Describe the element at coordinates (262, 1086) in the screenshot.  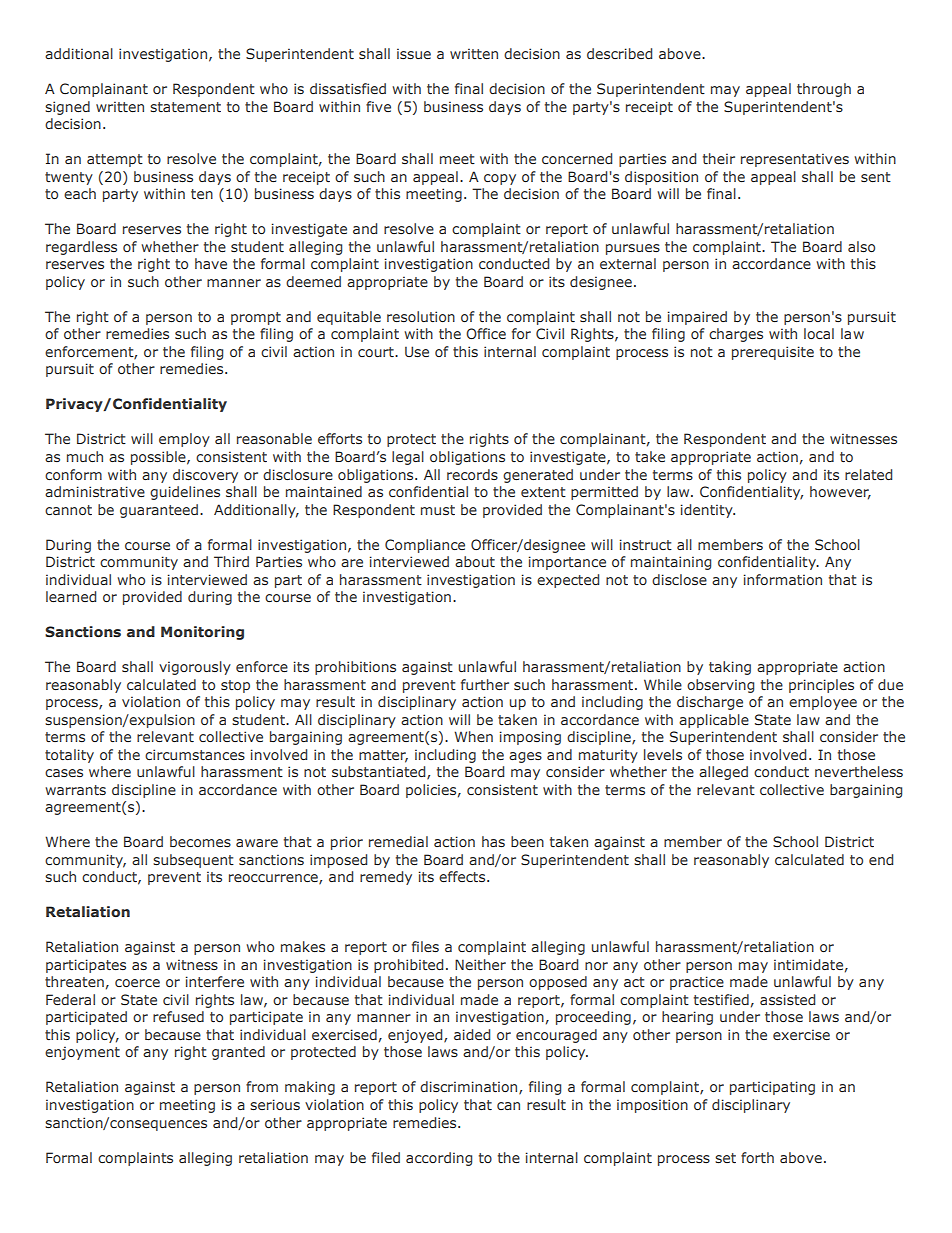
I see `from` at that location.
